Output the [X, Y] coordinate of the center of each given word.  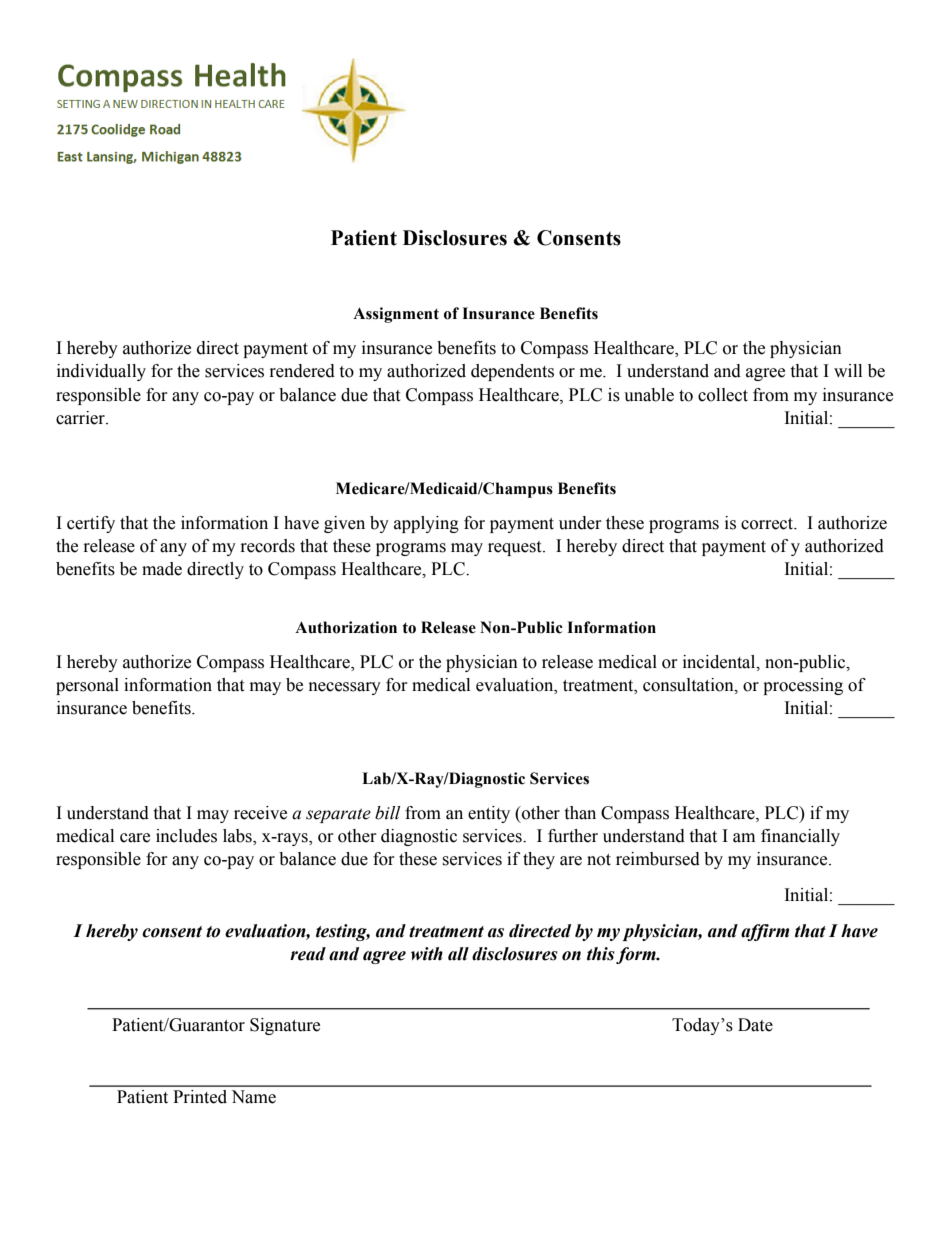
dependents [512, 372]
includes [186, 836]
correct [768, 524]
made [162, 569]
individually [101, 372]
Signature [285, 1026]
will [848, 370]
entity [489, 814]
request [516, 548]
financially [800, 837]
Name [253, 1097]
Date [755, 1025]
